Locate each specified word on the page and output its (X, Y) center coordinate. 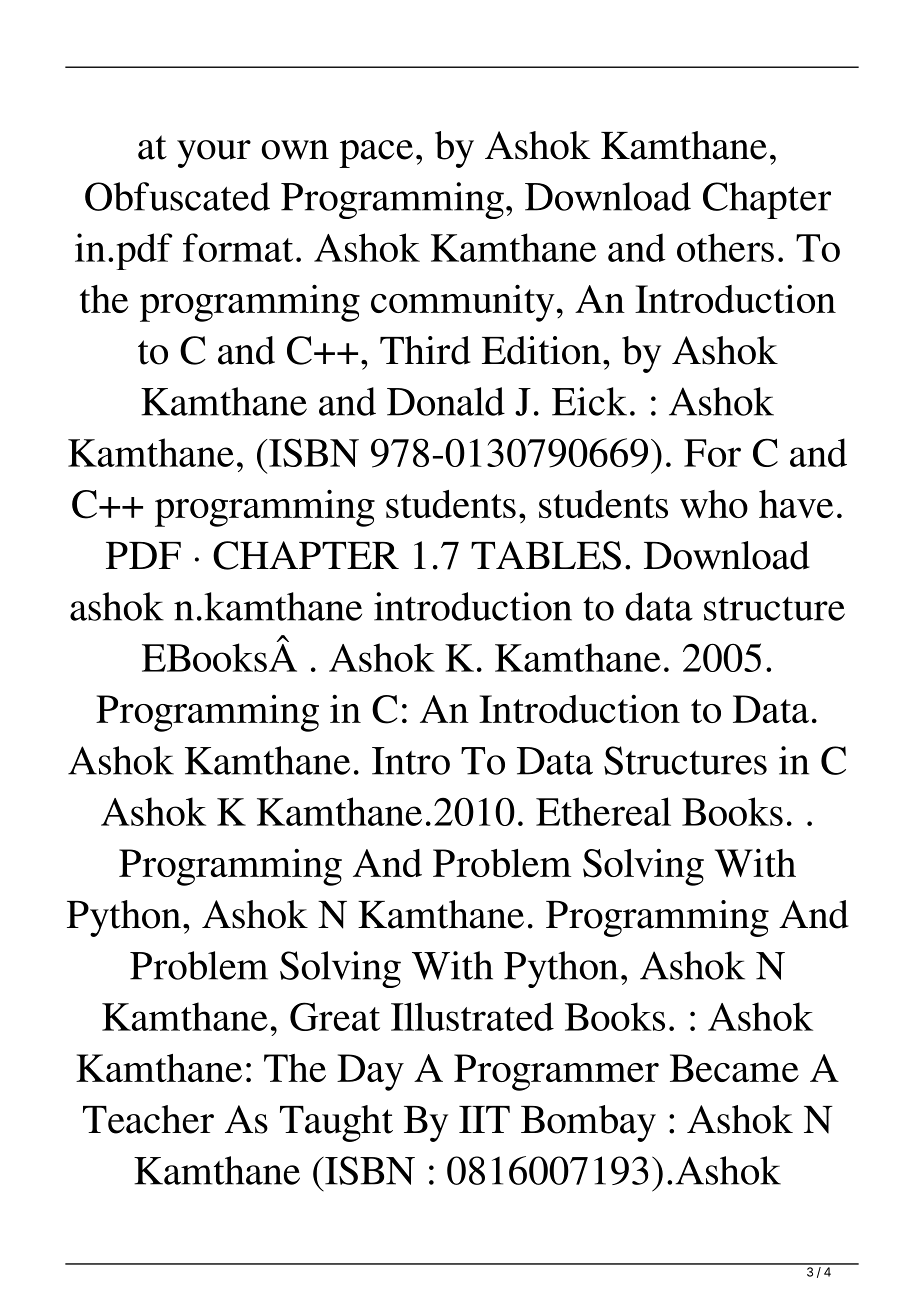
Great (335, 1016)
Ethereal (603, 811)
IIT (484, 1119)
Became (734, 1068)
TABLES (546, 555)
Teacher (148, 1119)
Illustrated (472, 1016)
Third (425, 350)
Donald (446, 401)
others (725, 247)
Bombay (588, 1123)
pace (376, 154)
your (214, 154)
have (796, 504)
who (714, 504)
